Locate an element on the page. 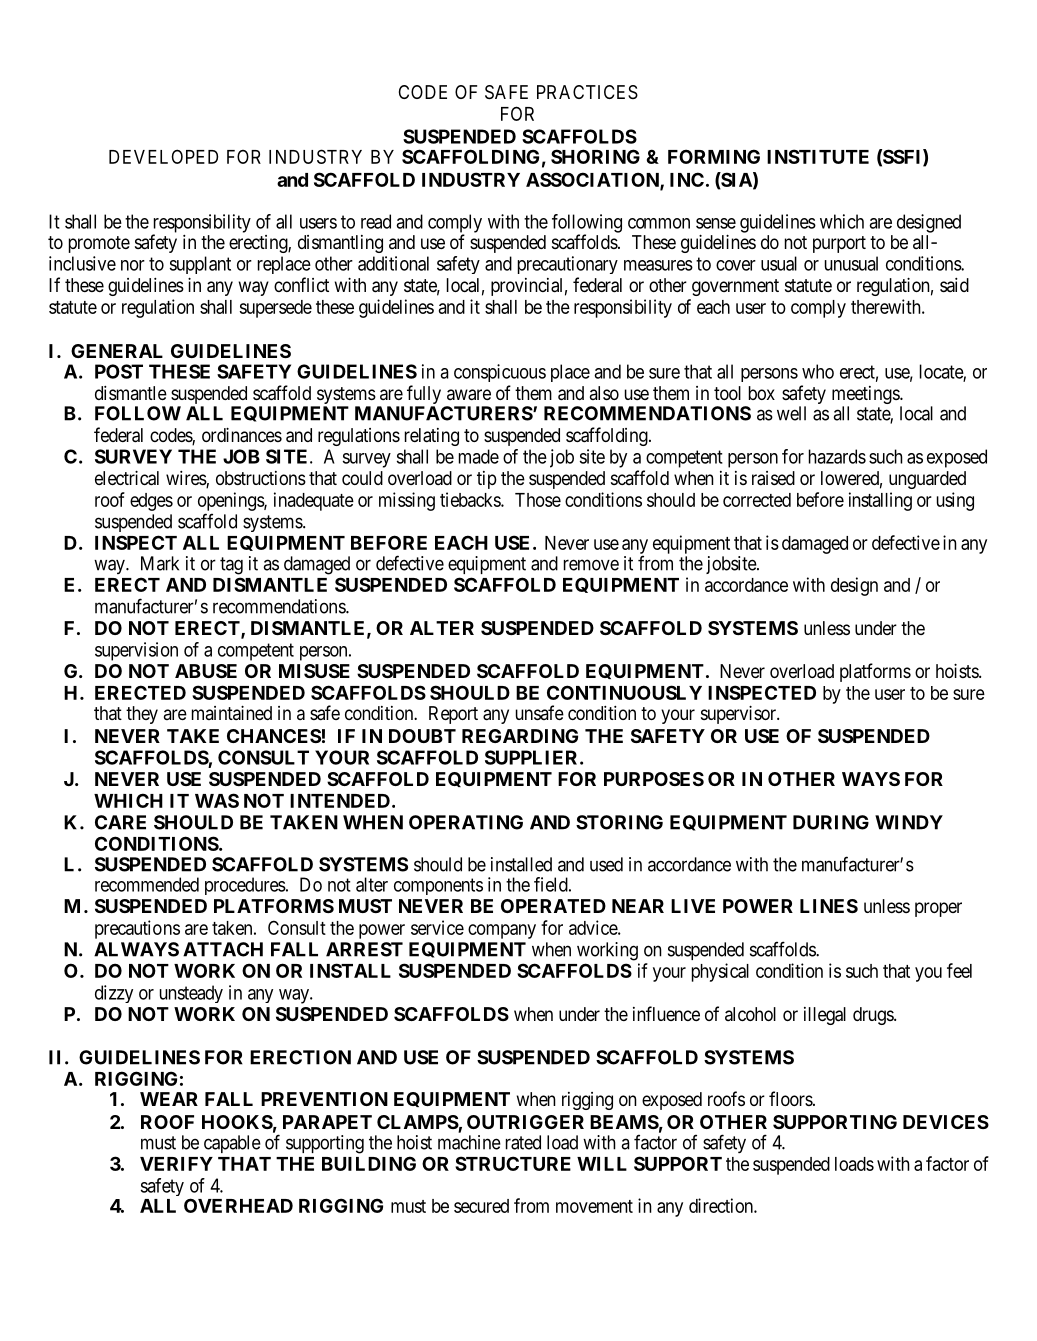 This image has height=1341, width=1037. maintained is located at coordinates (232, 712).
